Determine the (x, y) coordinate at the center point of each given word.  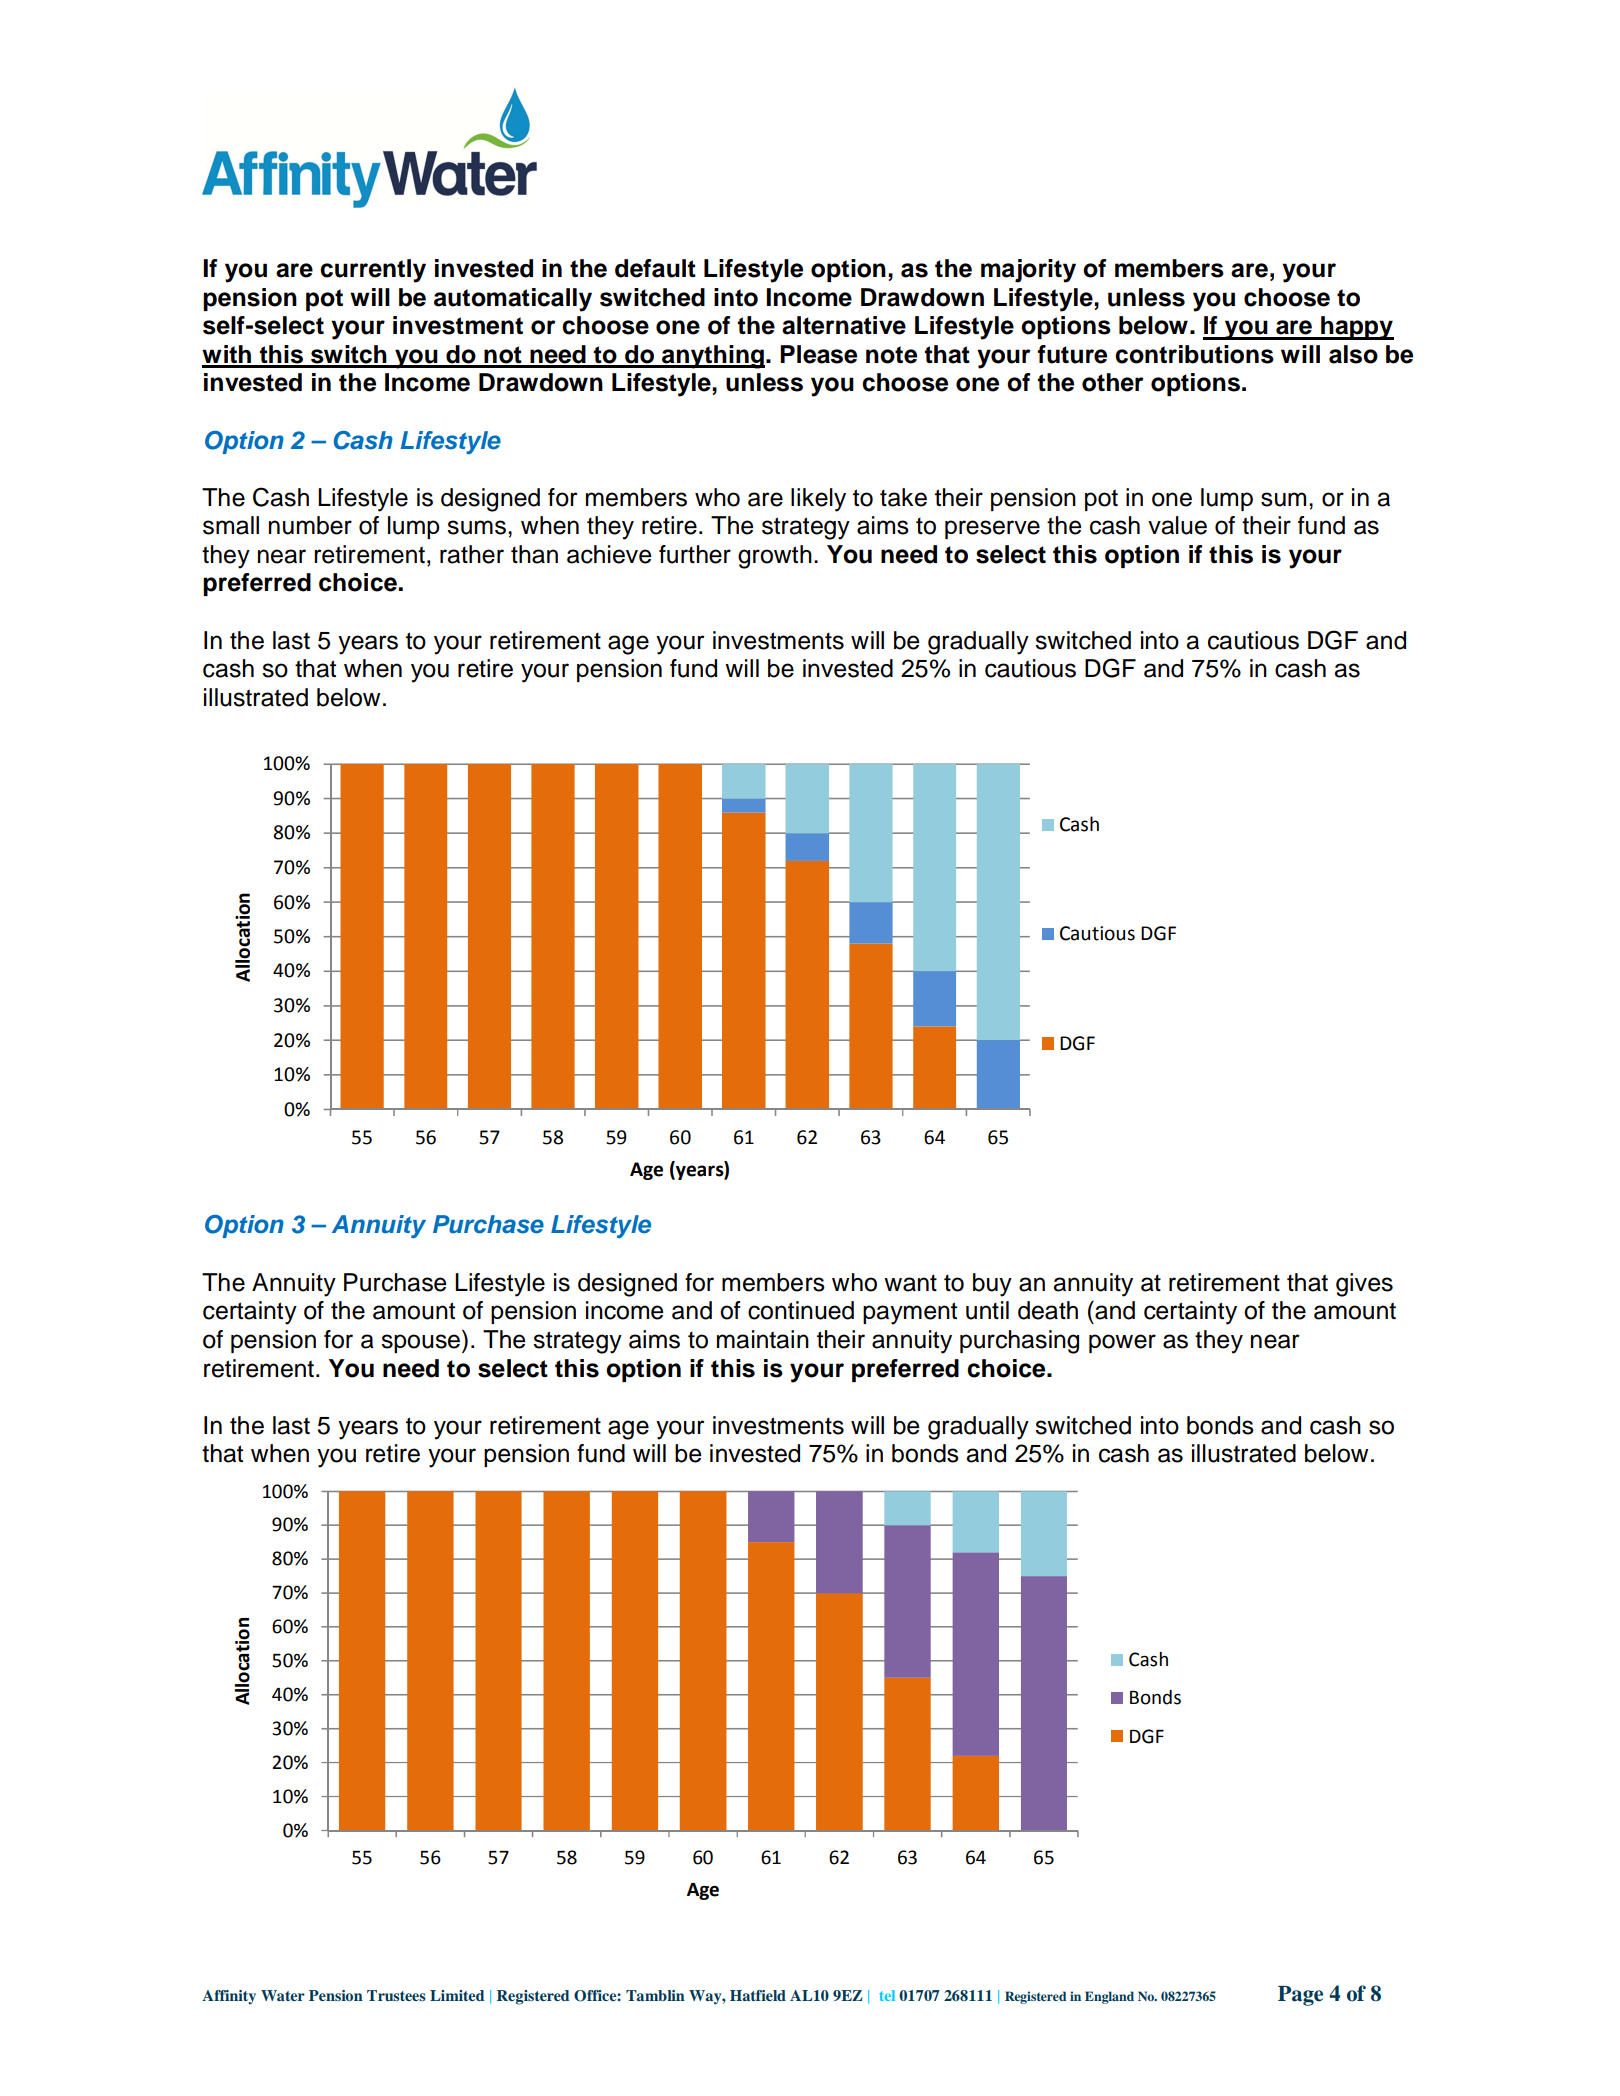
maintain (763, 1339)
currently (373, 271)
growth (775, 557)
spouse (420, 1343)
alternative (844, 325)
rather (472, 554)
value (1177, 525)
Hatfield (758, 1995)
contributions (1194, 354)
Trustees (396, 1995)
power (1122, 1343)
